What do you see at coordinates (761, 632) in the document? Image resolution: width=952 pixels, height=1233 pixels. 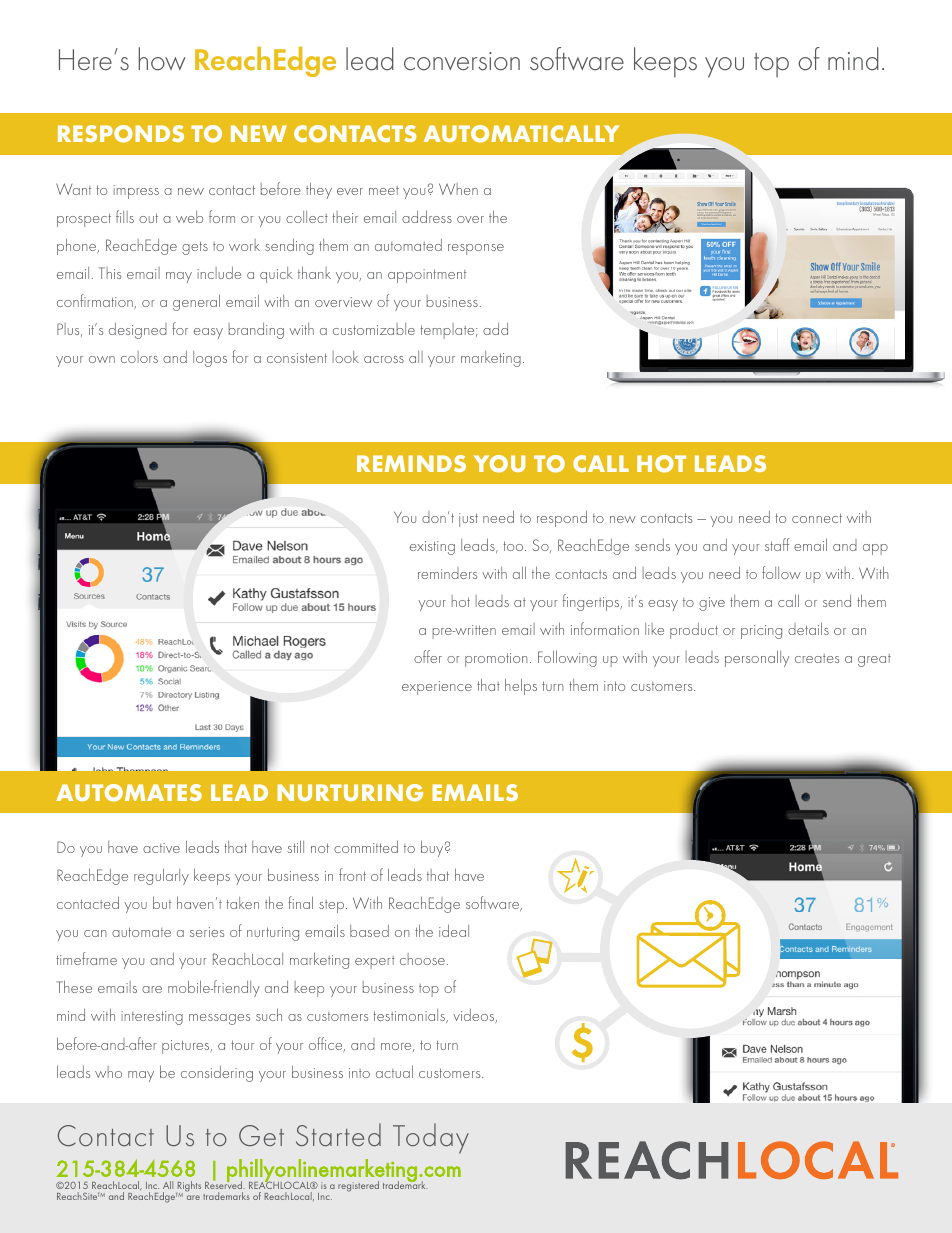 I see `pricing` at bounding box center [761, 632].
